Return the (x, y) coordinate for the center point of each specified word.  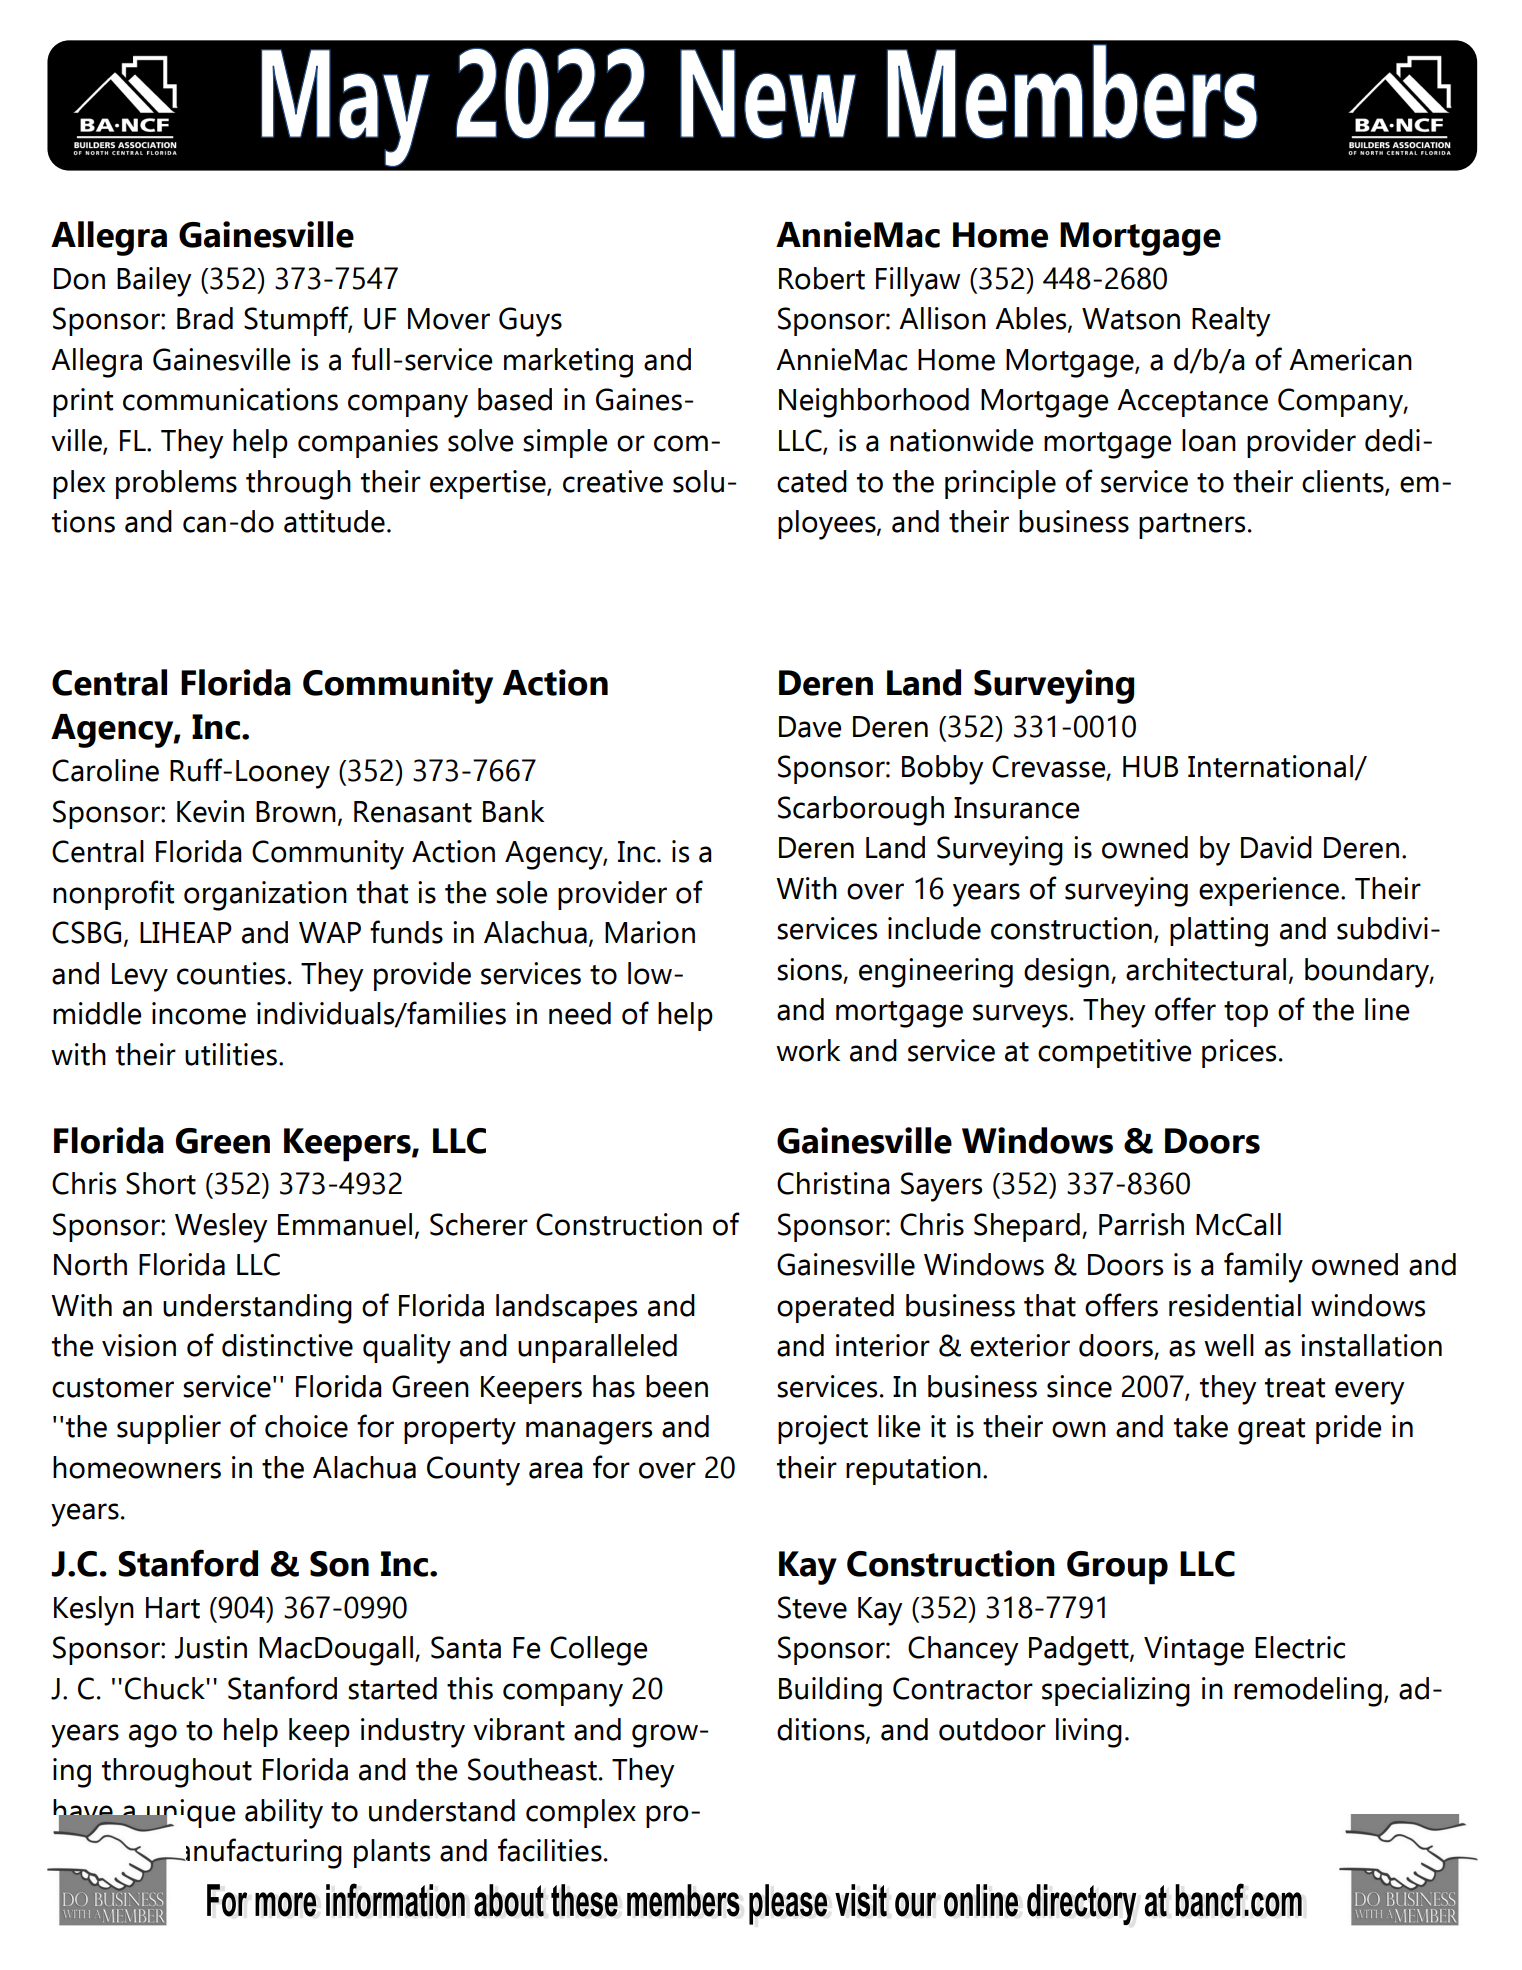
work (808, 1050)
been (677, 1386)
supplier (169, 1429)
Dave (810, 727)
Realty (1231, 322)
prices (1239, 1053)
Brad (205, 318)
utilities (231, 1054)
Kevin (210, 811)
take (1201, 1426)
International (1271, 767)
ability (284, 1814)
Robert (822, 278)
